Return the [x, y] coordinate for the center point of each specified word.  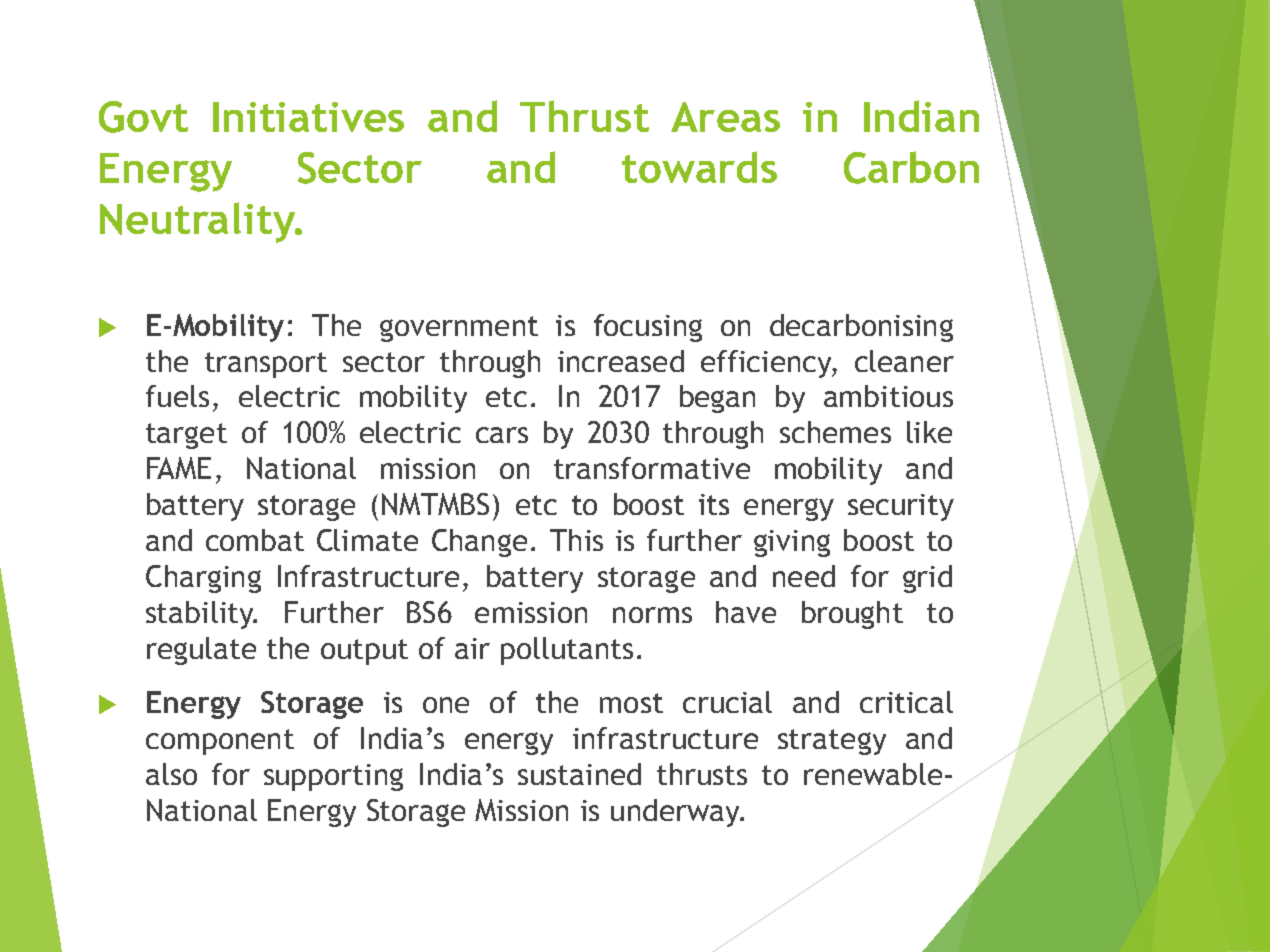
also [171, 774]
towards [699, 167]
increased [621, 361]
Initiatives [308, 117]
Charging [203, 579]
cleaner [904, 361]
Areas [725, 117]
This [576, 540]
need [804, 576]
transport [266, 365]
